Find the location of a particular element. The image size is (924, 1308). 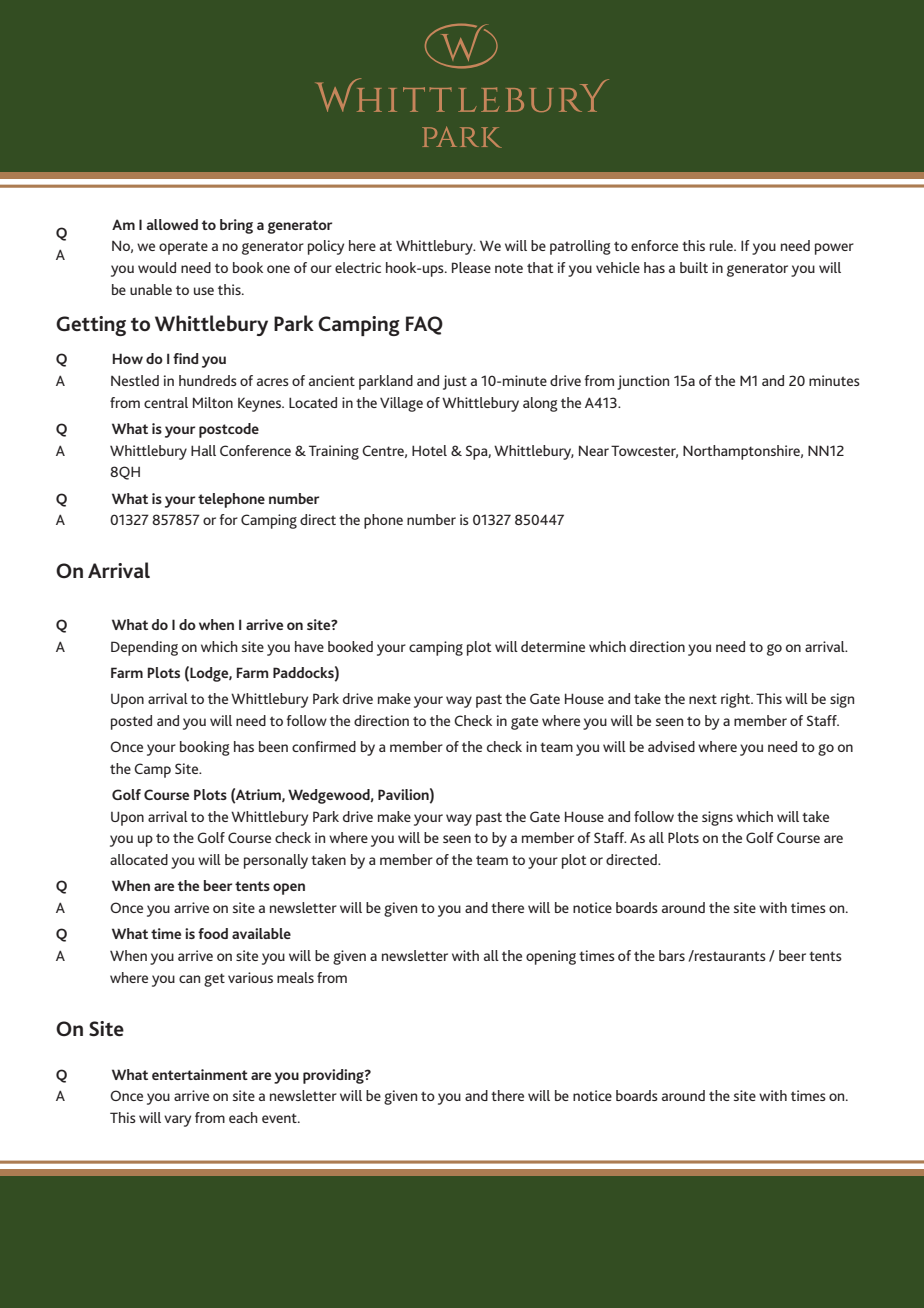

right is located at coordinates (737, 700).
